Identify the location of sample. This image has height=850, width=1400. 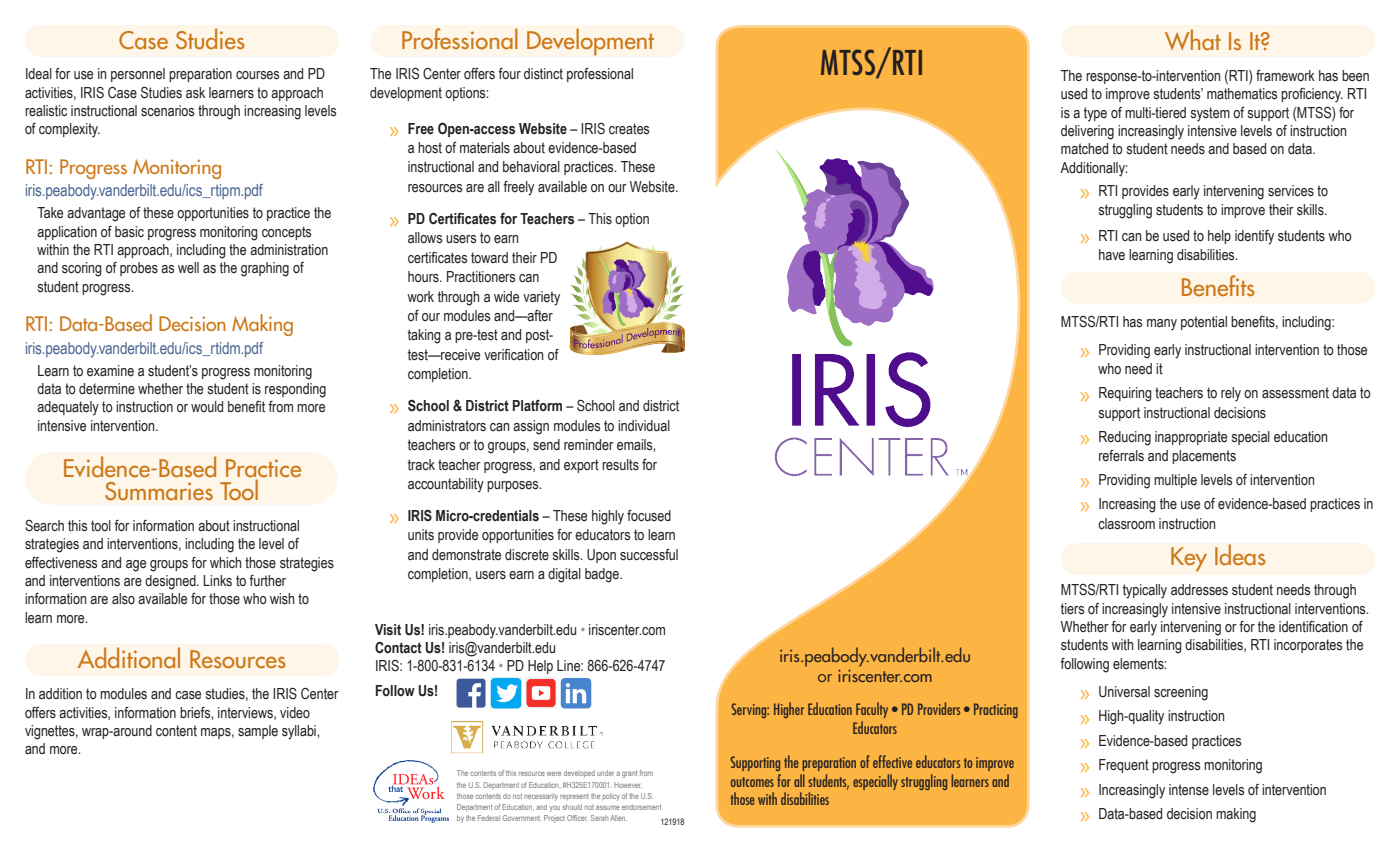
(258, 732).
